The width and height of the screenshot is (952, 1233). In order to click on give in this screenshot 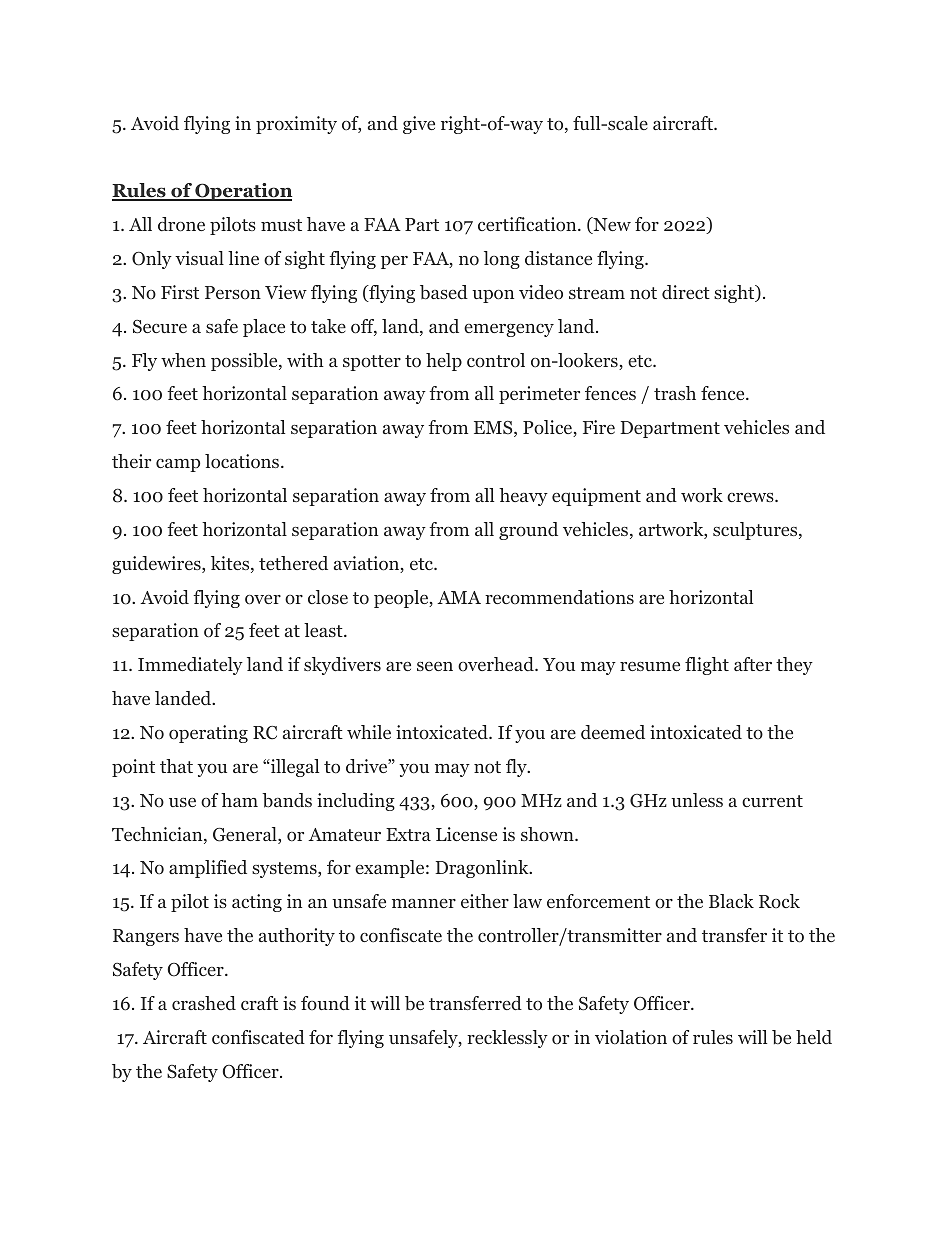, I will do `click(419, 125)`.
